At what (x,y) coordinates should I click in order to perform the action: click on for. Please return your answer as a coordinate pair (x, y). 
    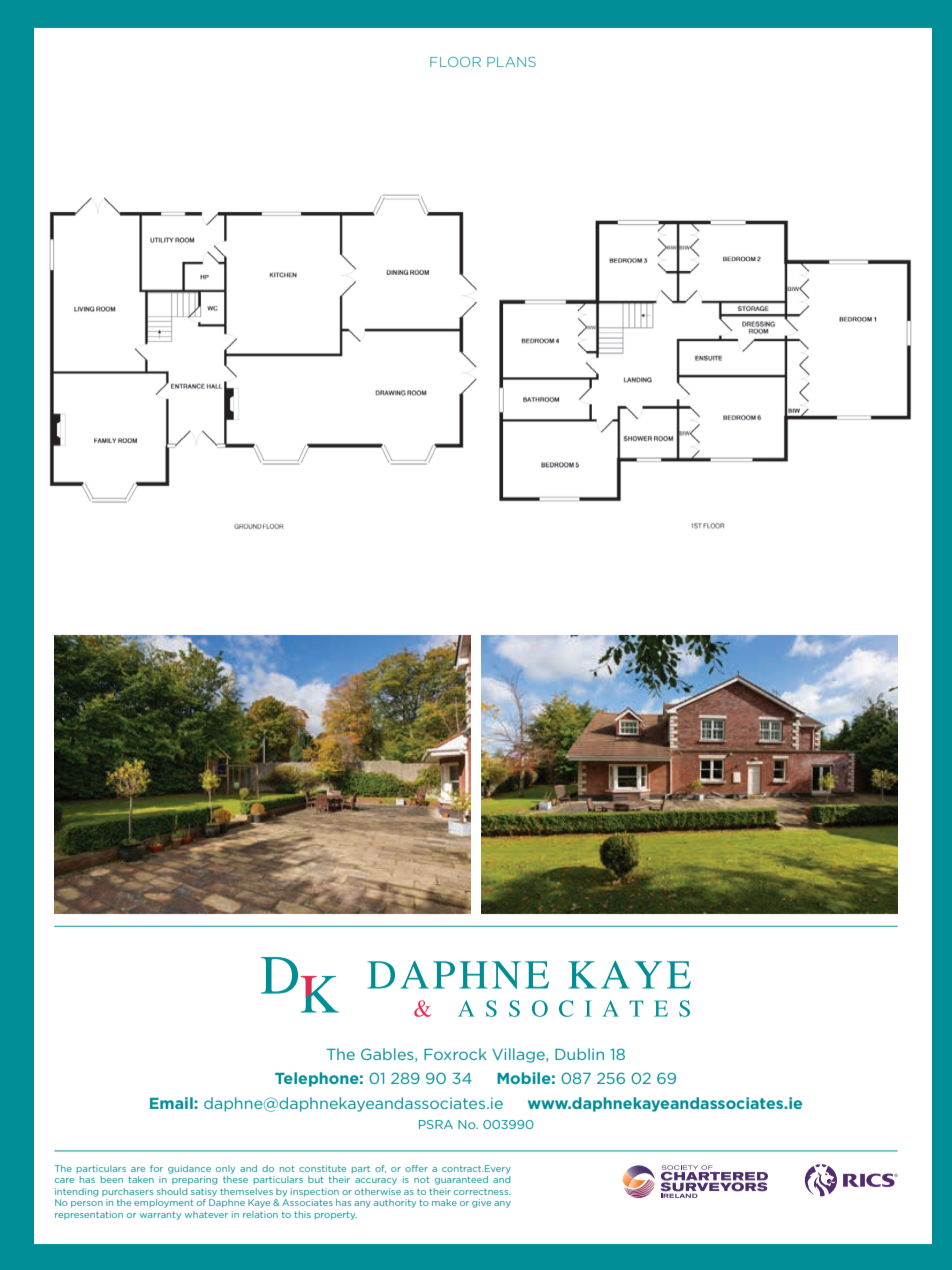
    Looking at the image, I should click on (156, 1168).
